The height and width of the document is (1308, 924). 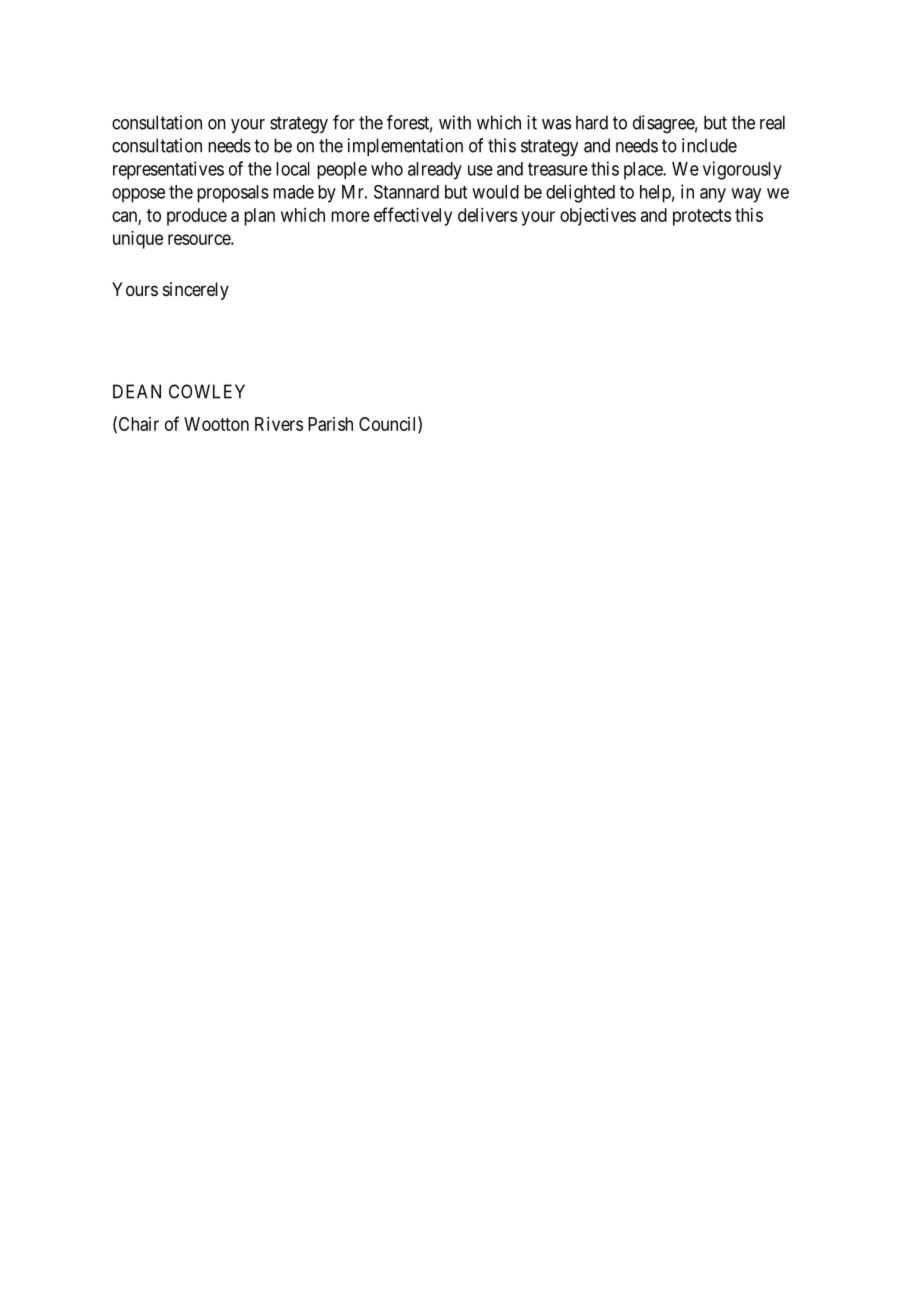 I want to click on sincerely, so click(x=196, y=291).
